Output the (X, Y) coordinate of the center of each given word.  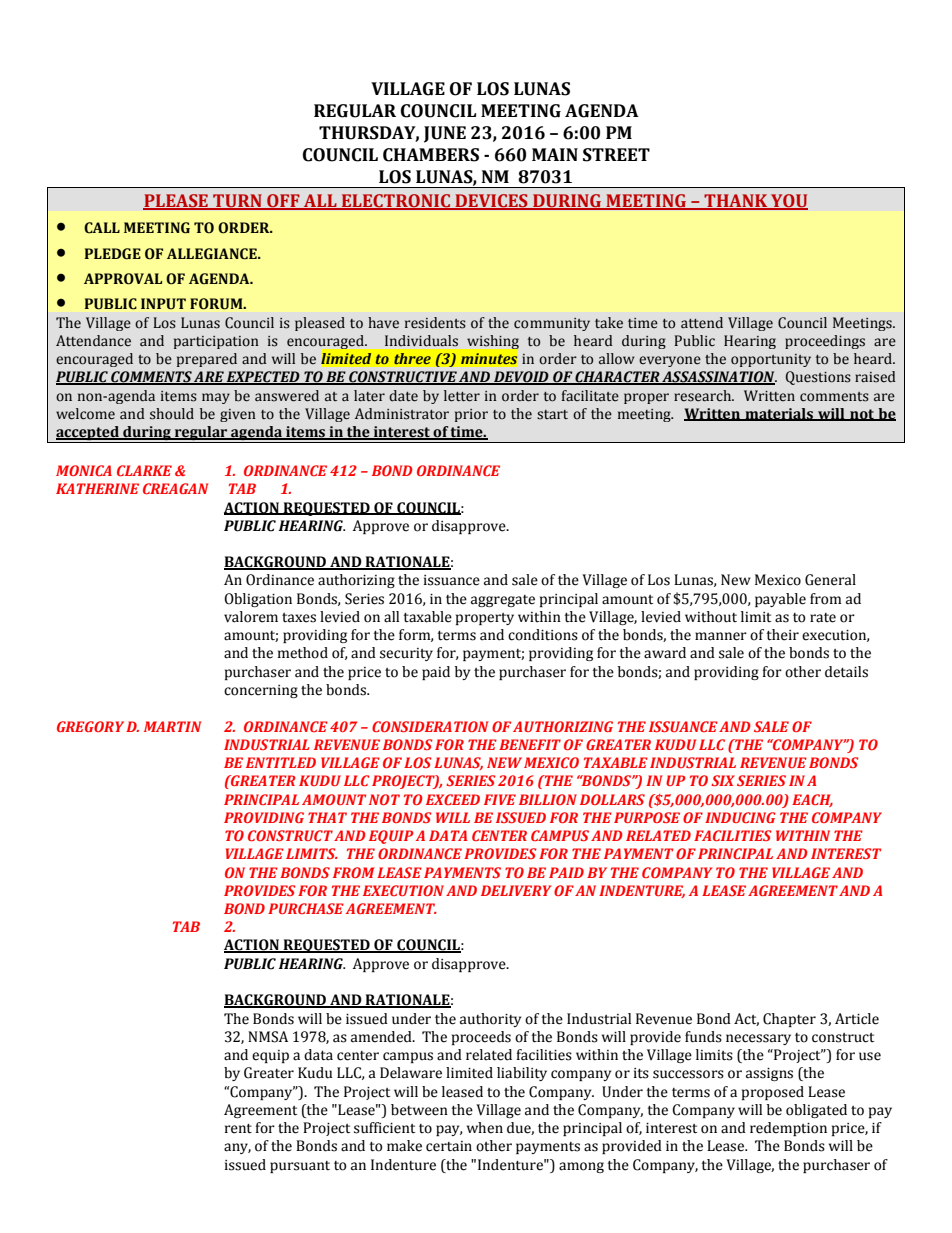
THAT (327, 817)
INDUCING (740, 817)
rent (238, 1129)
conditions (543, 635)
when (485, 1128)
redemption (788, 1129)
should (172, 414)
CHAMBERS (431, 155)
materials (779, 414)
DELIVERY (516, 890)
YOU (788, 202)
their (782, 635)
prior (471, 415)
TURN (237, 202)
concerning (261, 691)
